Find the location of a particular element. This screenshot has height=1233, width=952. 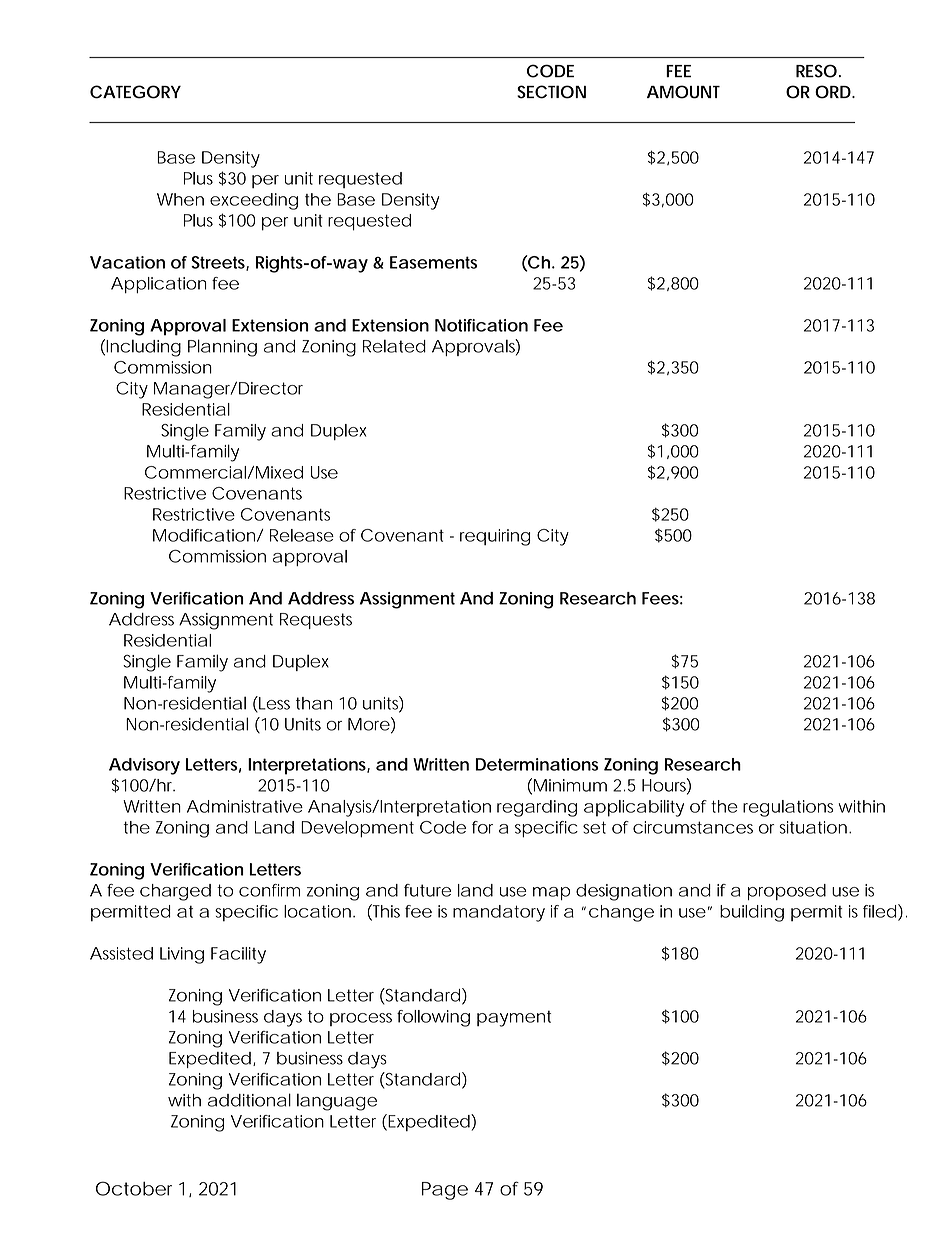

More is located at coordinates (369, 724).
